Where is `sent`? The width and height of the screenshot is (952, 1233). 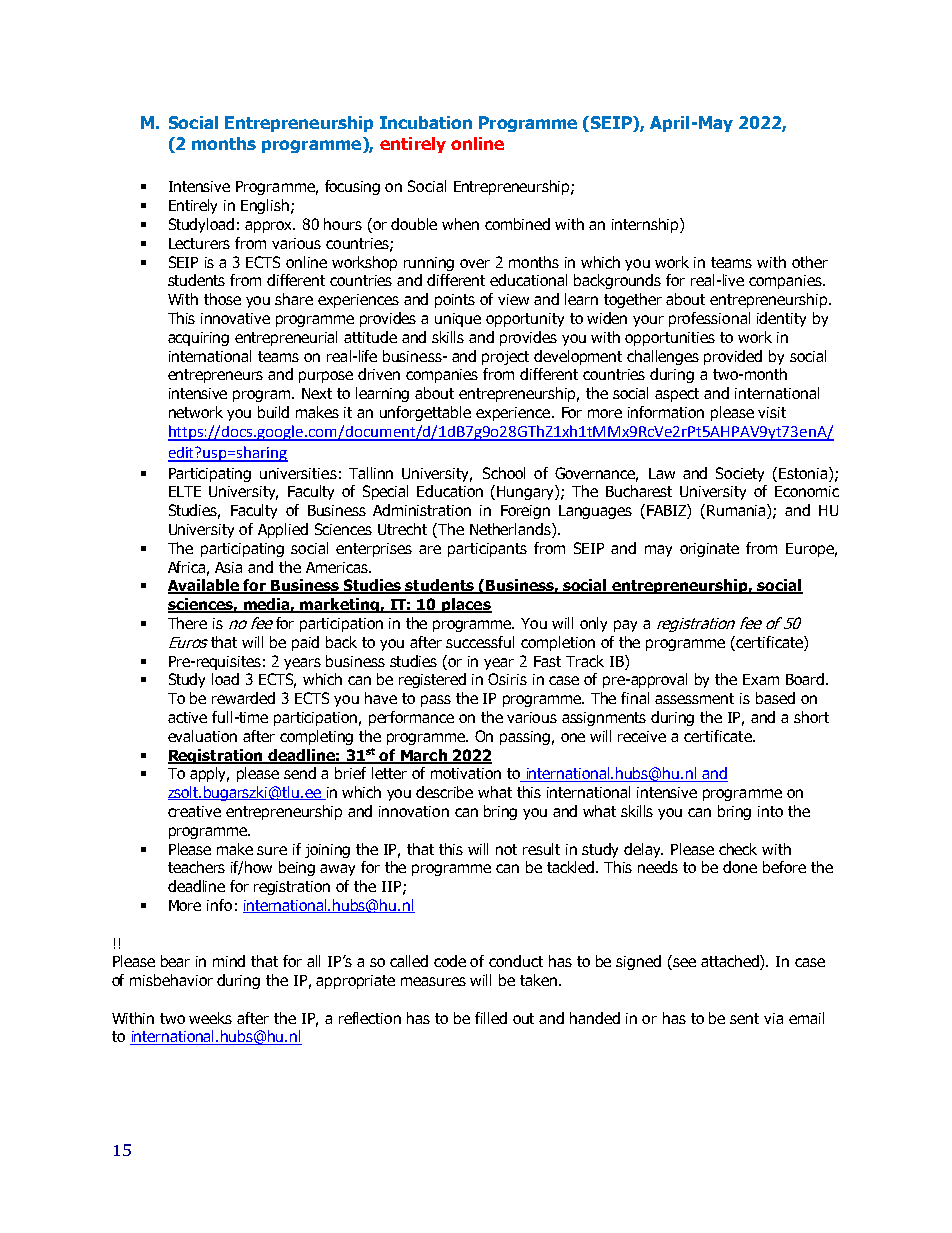 sent is located at coordinates (744, 1018).
